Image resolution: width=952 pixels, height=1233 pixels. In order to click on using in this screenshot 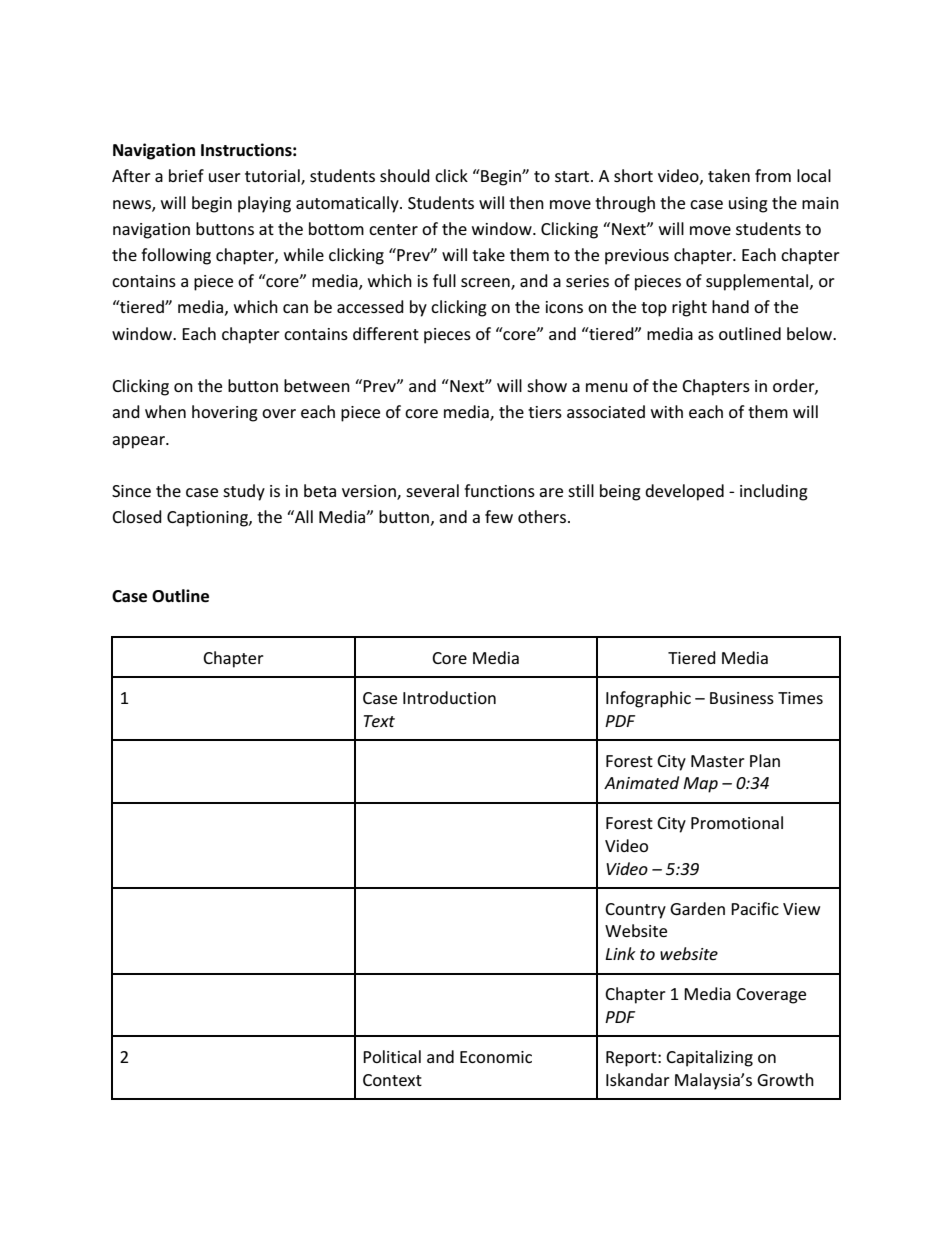, I will do `click(748, 205)`.
